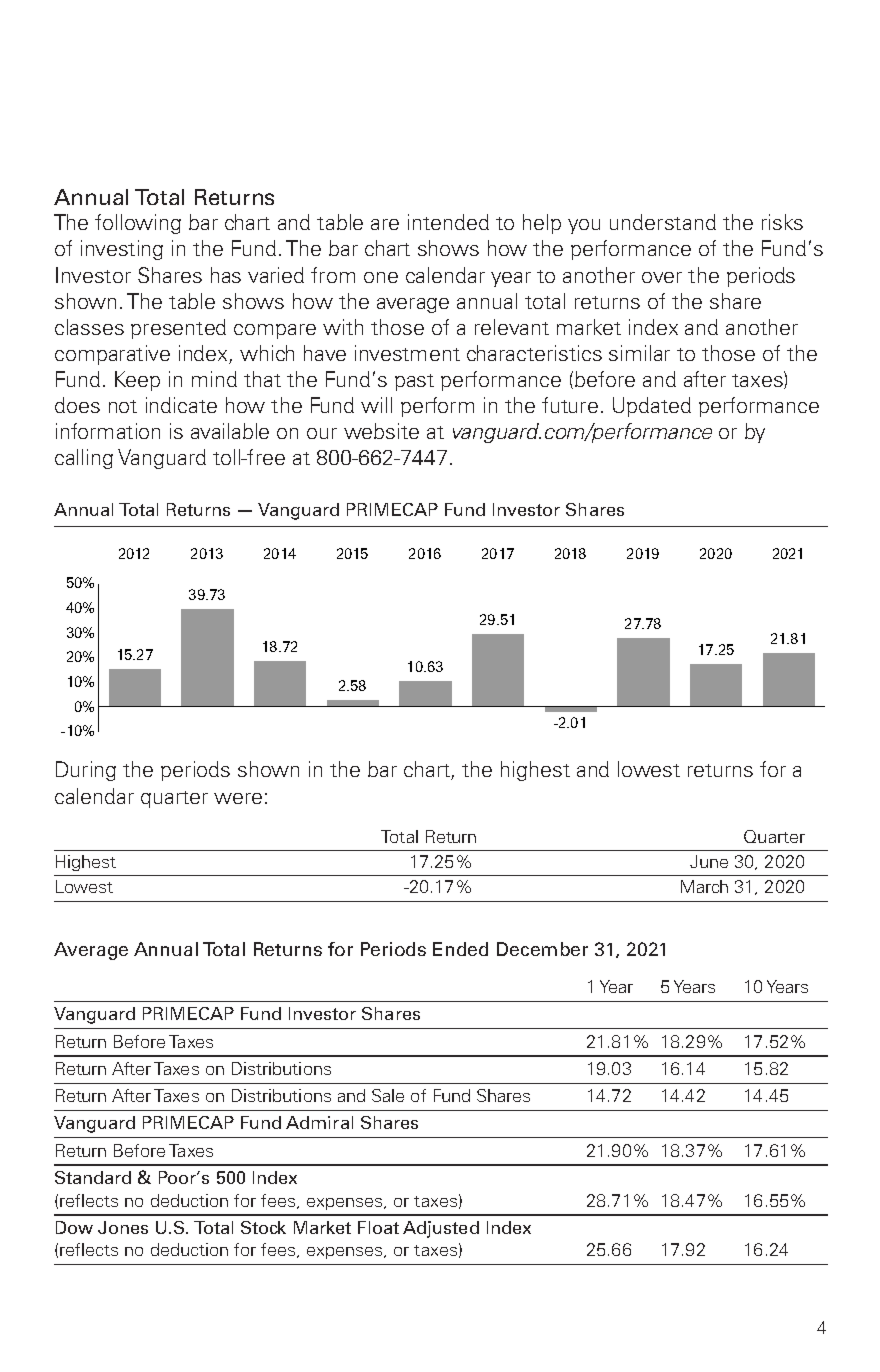 The width and height of the image is (880, 1372). I want to click on Updated, so click(652, 407).
